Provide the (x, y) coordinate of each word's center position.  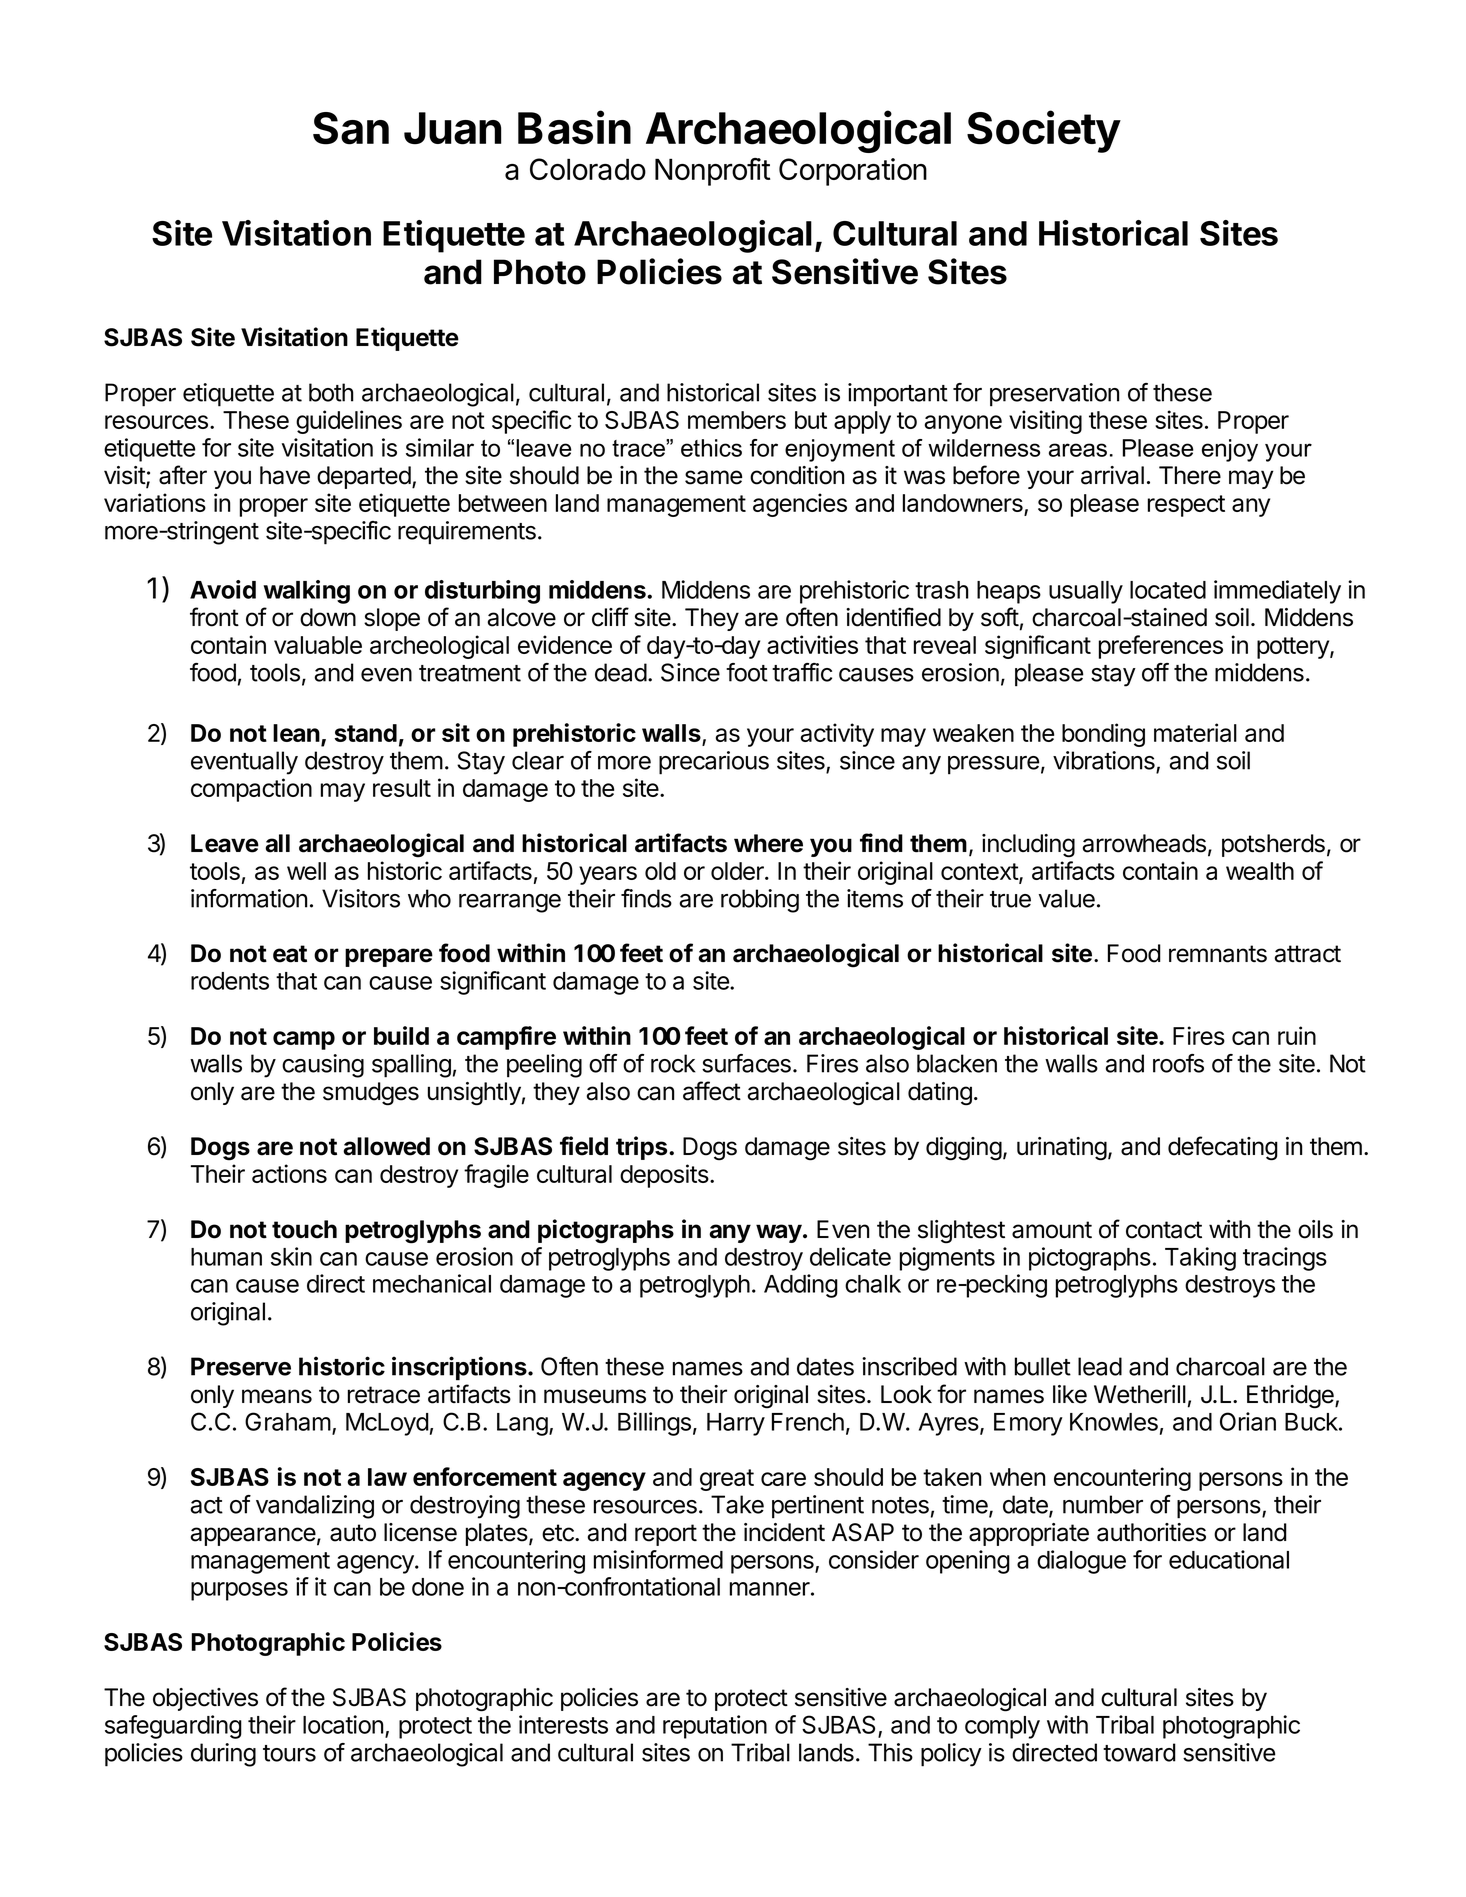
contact (1164, 1230)
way (779, 1233)
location (343, 1724)
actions (289, 1173)
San (351, 128)
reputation (715, 1727)
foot (747, 672)
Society (1044, 131)
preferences (1161, 647)
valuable (318, 645)
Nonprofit (712, 172)
